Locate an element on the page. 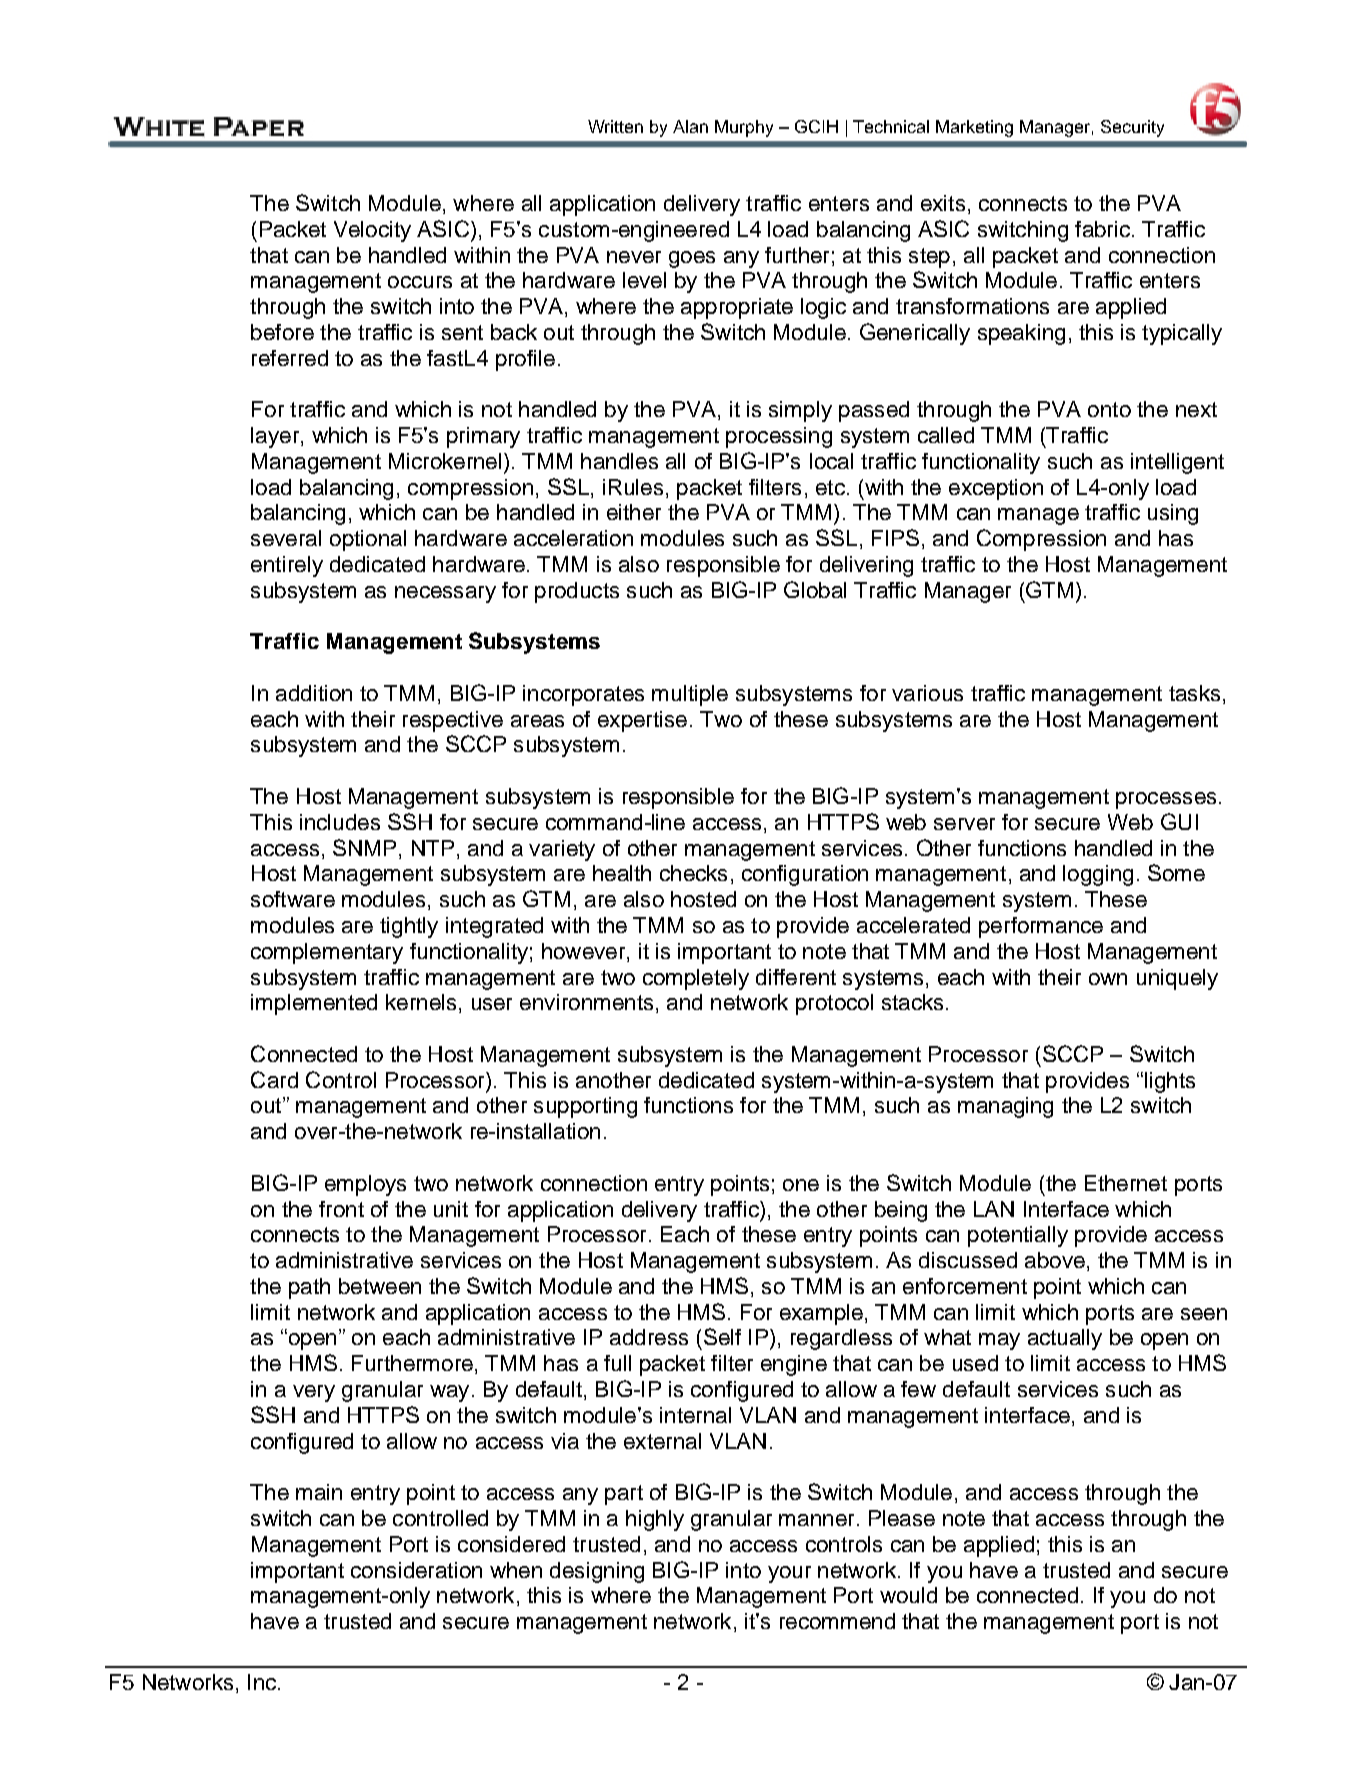  Security is located at coordinates (1132, 128).
